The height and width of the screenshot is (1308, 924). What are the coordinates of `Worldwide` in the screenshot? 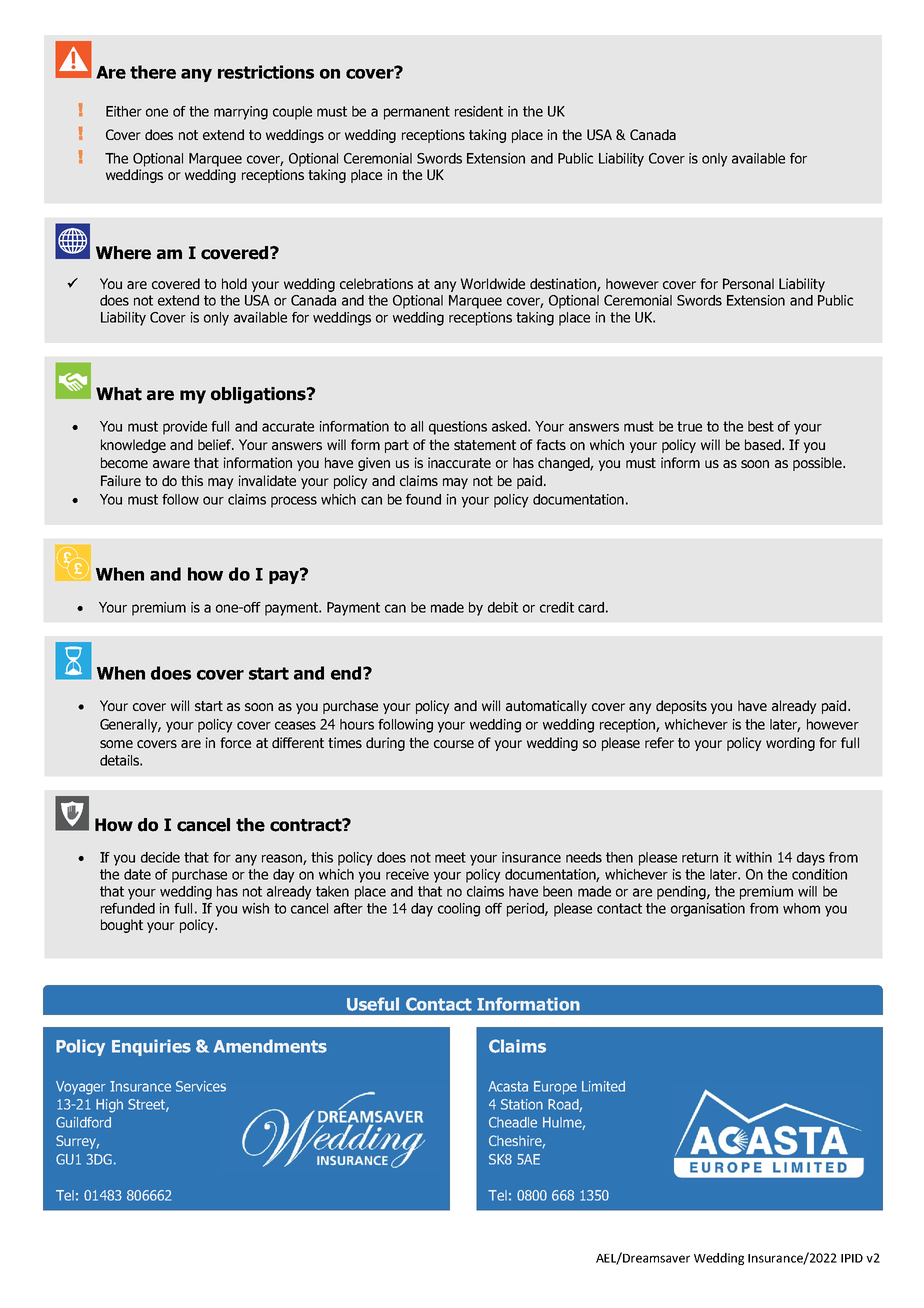 It's located at (492, 283).
